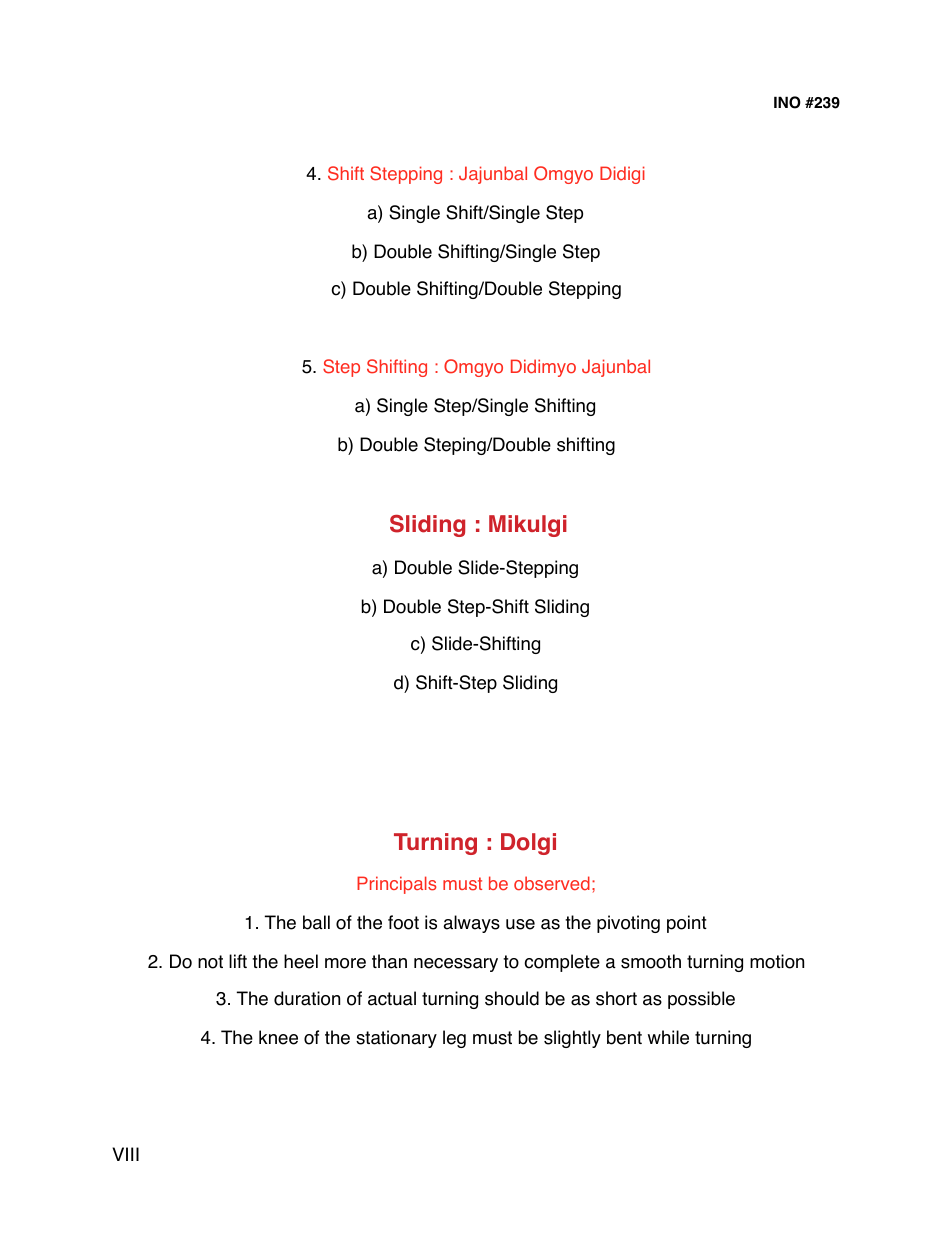  I want to click on Principals, so click(396, 885).
